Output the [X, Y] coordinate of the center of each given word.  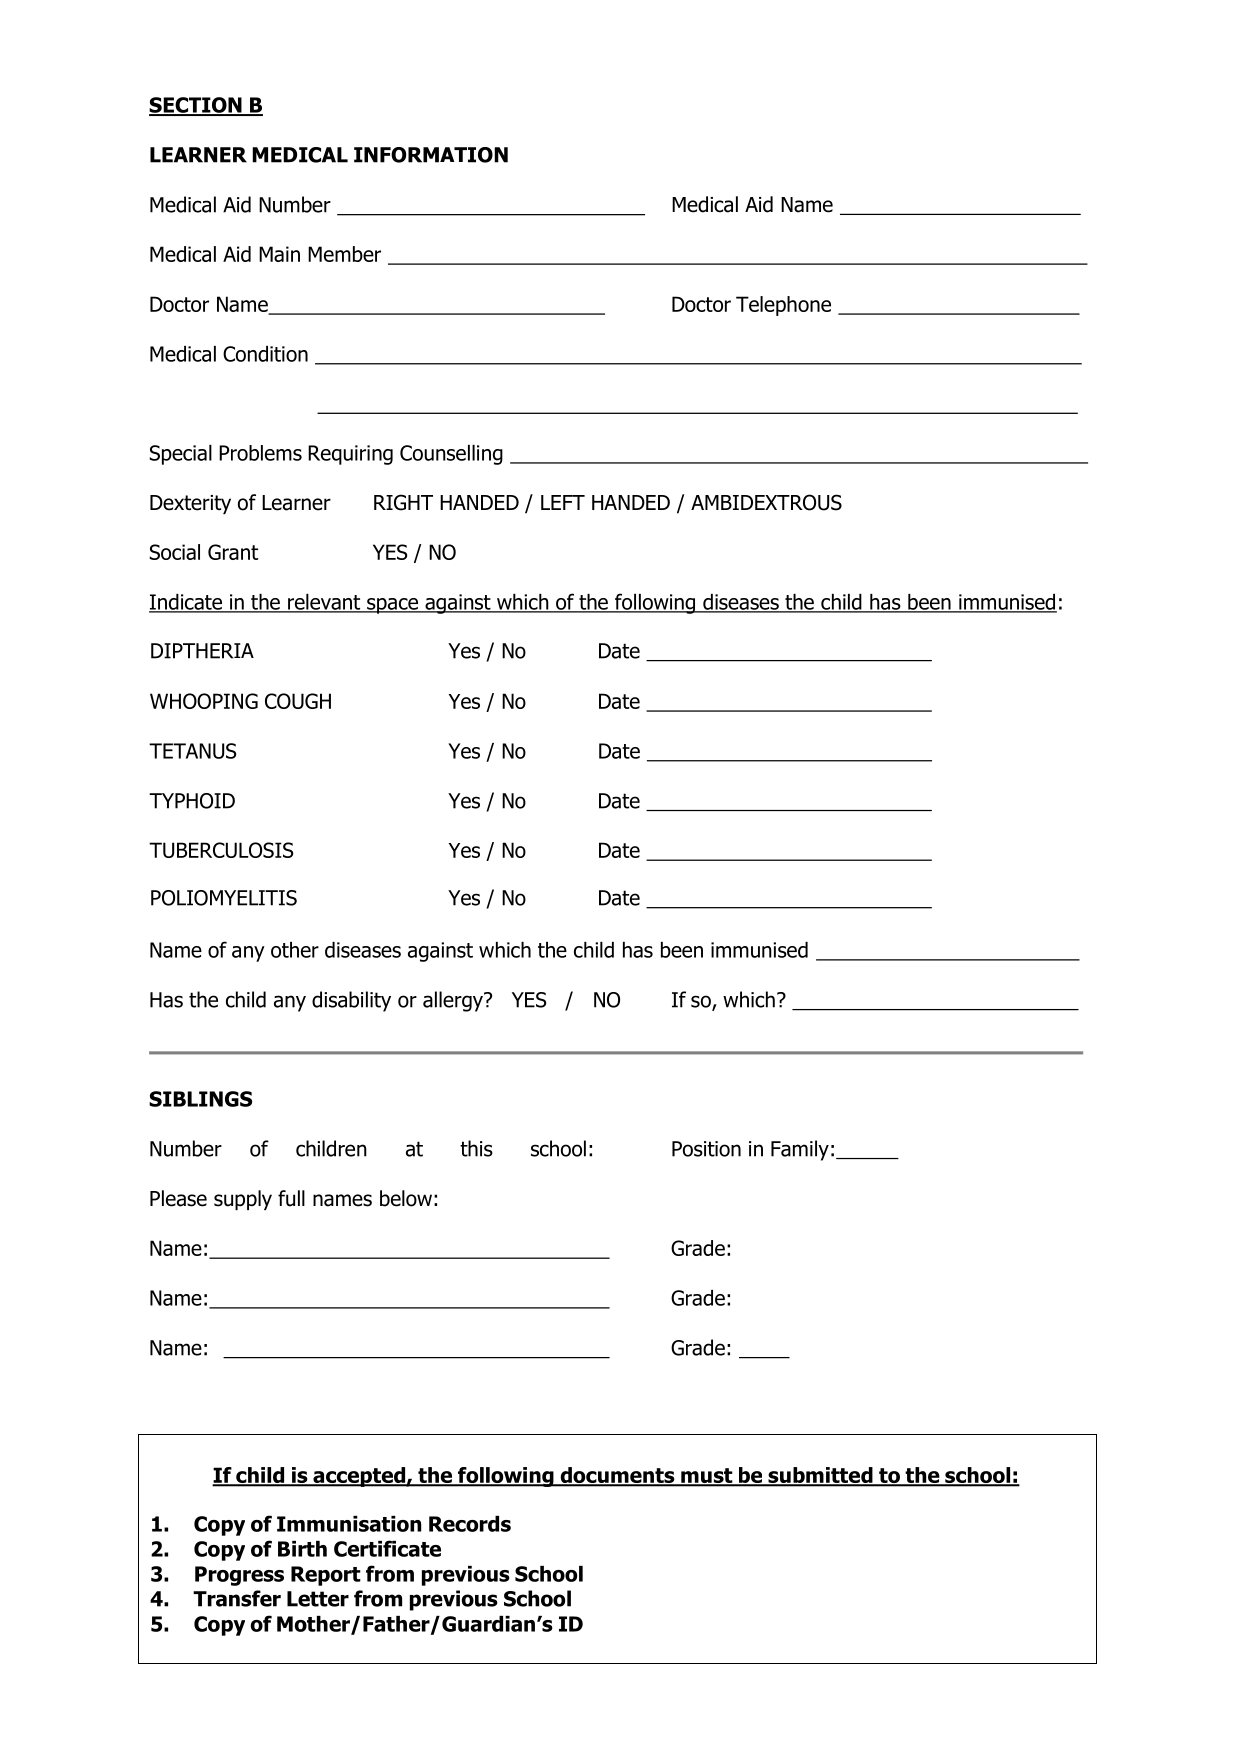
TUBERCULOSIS [221, 850]
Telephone [783, 306]
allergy [454, 1001]
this [476, 1148]
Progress [239, 1576]
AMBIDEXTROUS [766, 502]
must [707, 1477]
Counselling [451, 455]
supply [243, 1200]
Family [800, 1150]
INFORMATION [431, 155]
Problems [260, 453]
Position [706, 1149]
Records [470, 1524]
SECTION [196, 106]
